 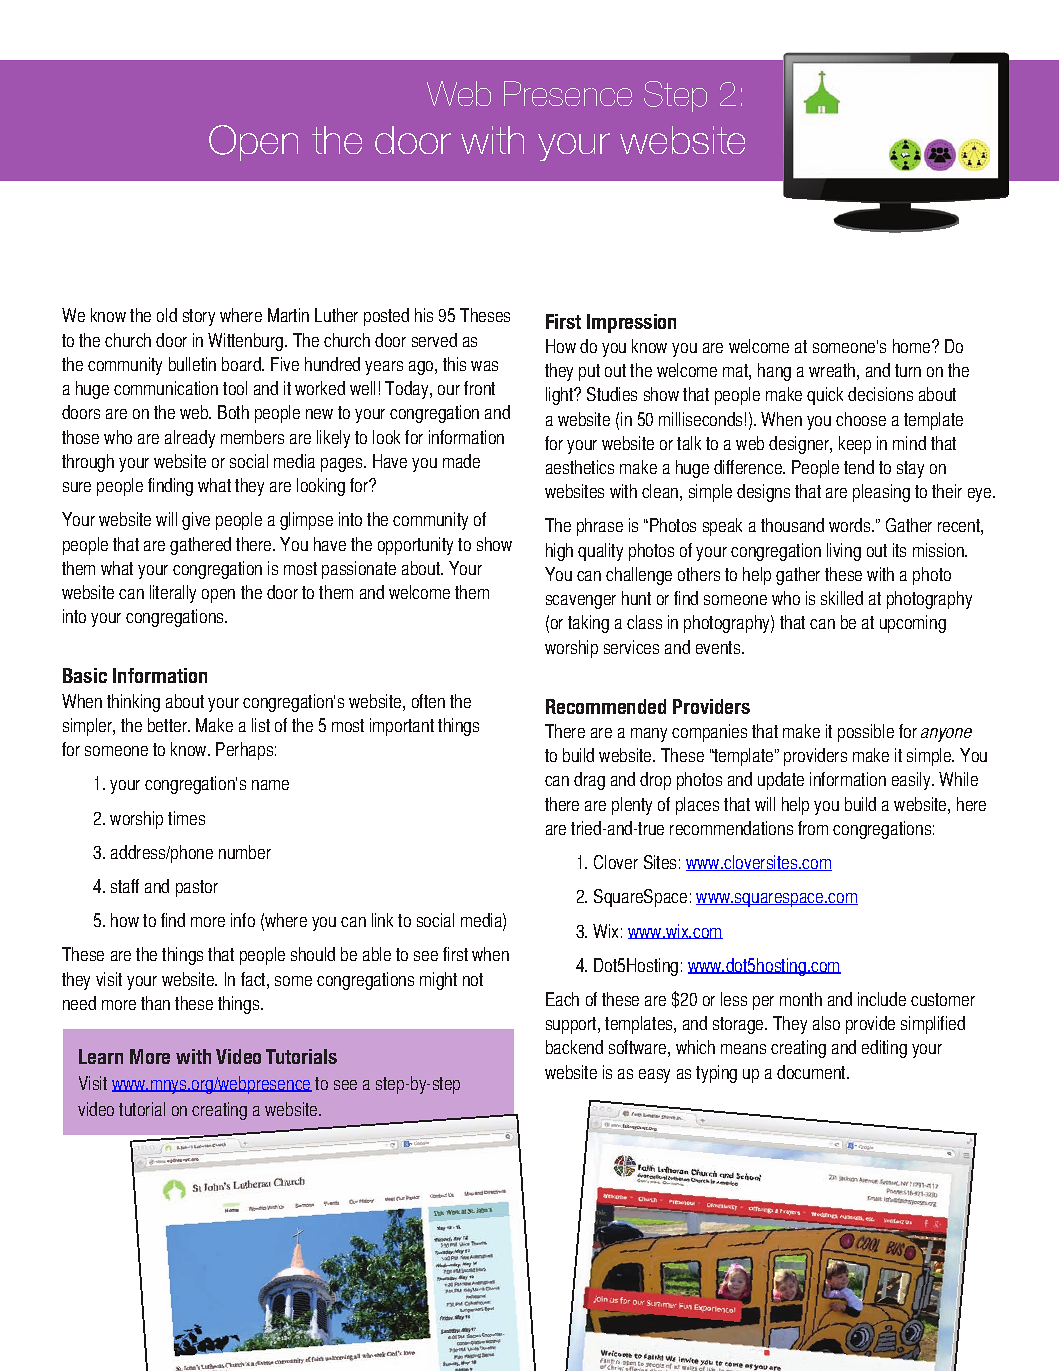 What do you see at coordinates (186, 818) in the document?
I see `times` at bounding box center [186, 818].
